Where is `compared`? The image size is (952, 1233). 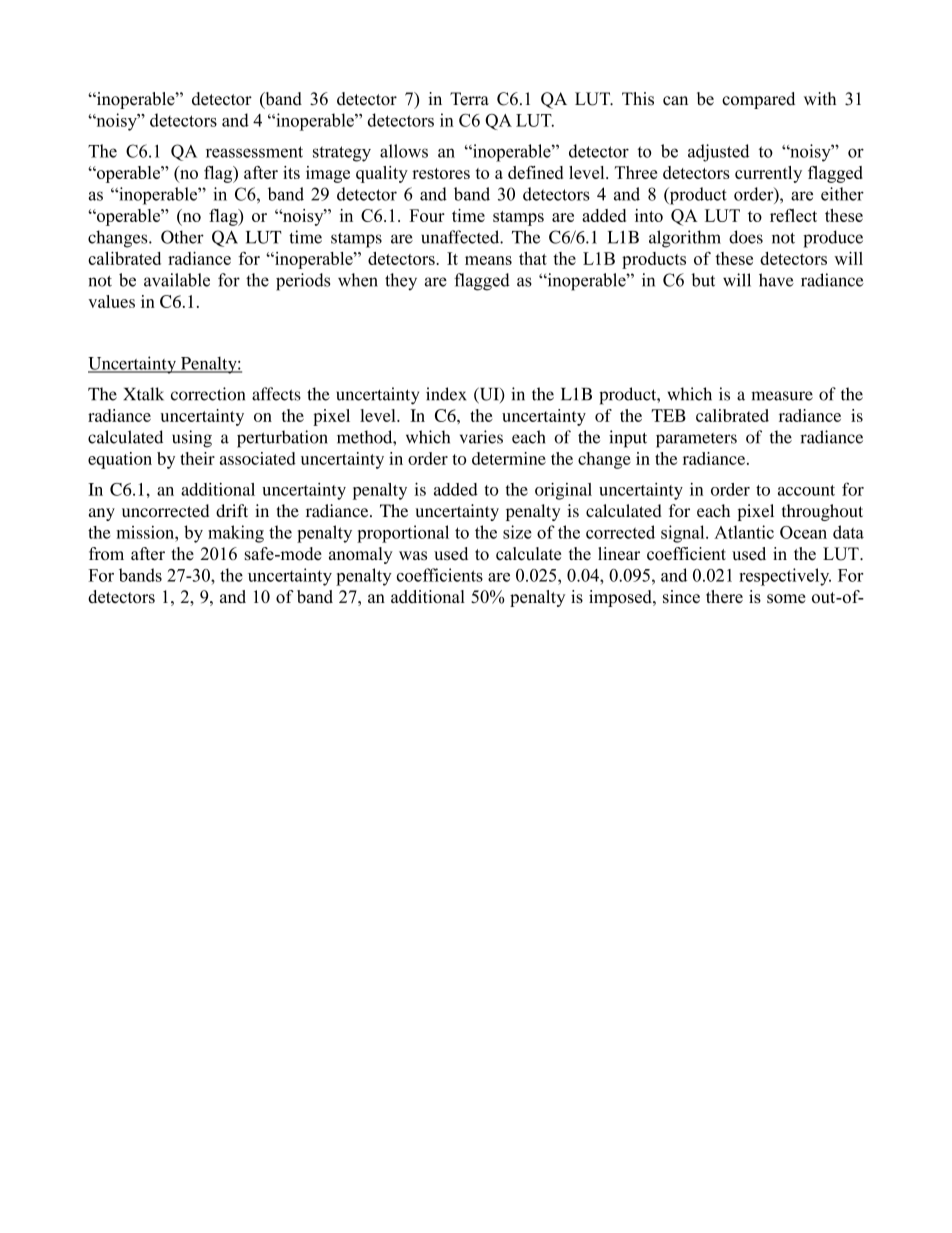
compared is located at coordinates (758, 100).
